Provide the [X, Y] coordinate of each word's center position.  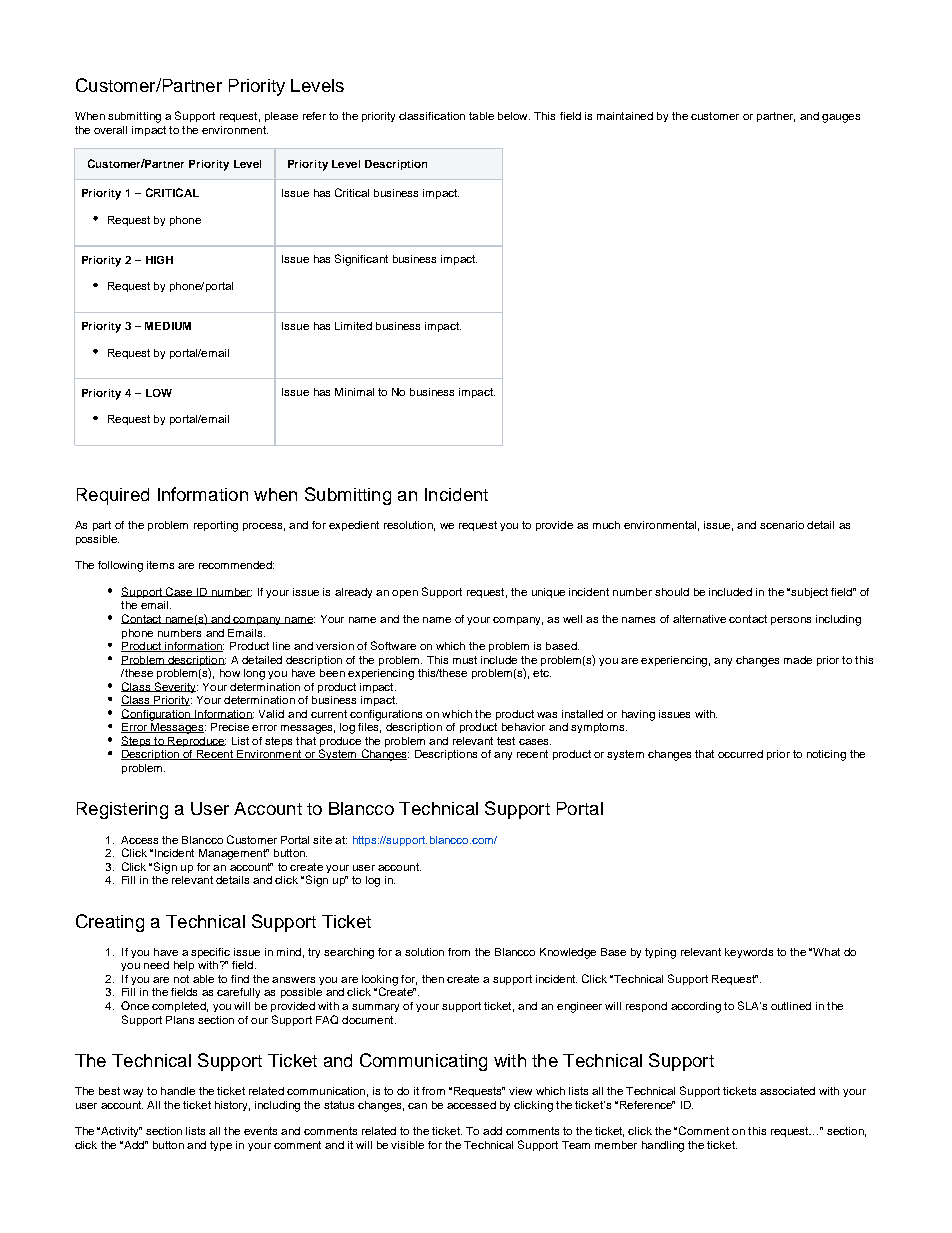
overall [110, 130]
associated [787, 1091]
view [520, 1091]
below [514, 116]
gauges [841, 118]
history [232, 1106]
